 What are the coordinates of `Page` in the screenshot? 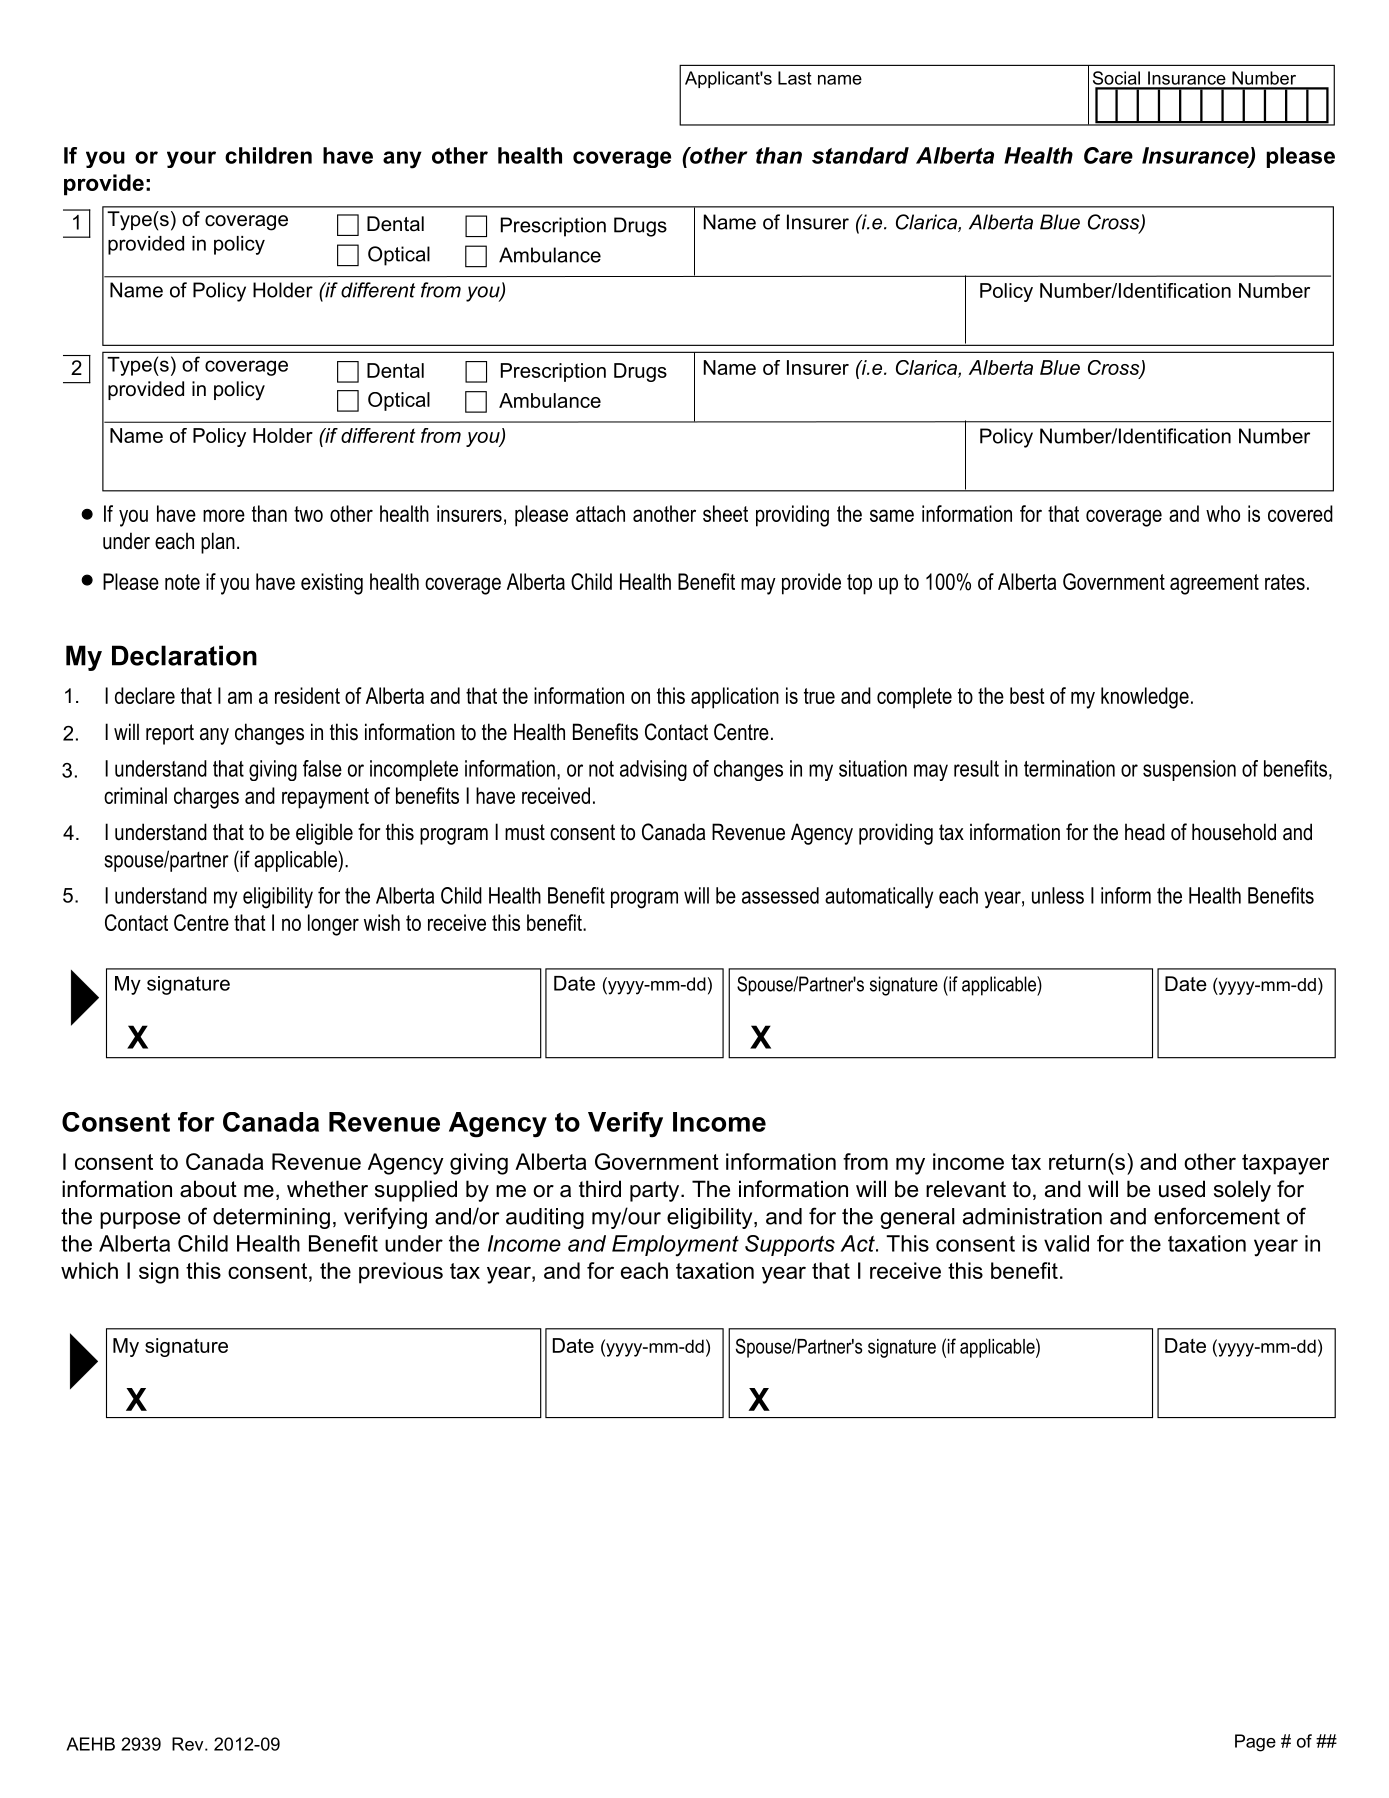 It's located at (1255, 1743).
